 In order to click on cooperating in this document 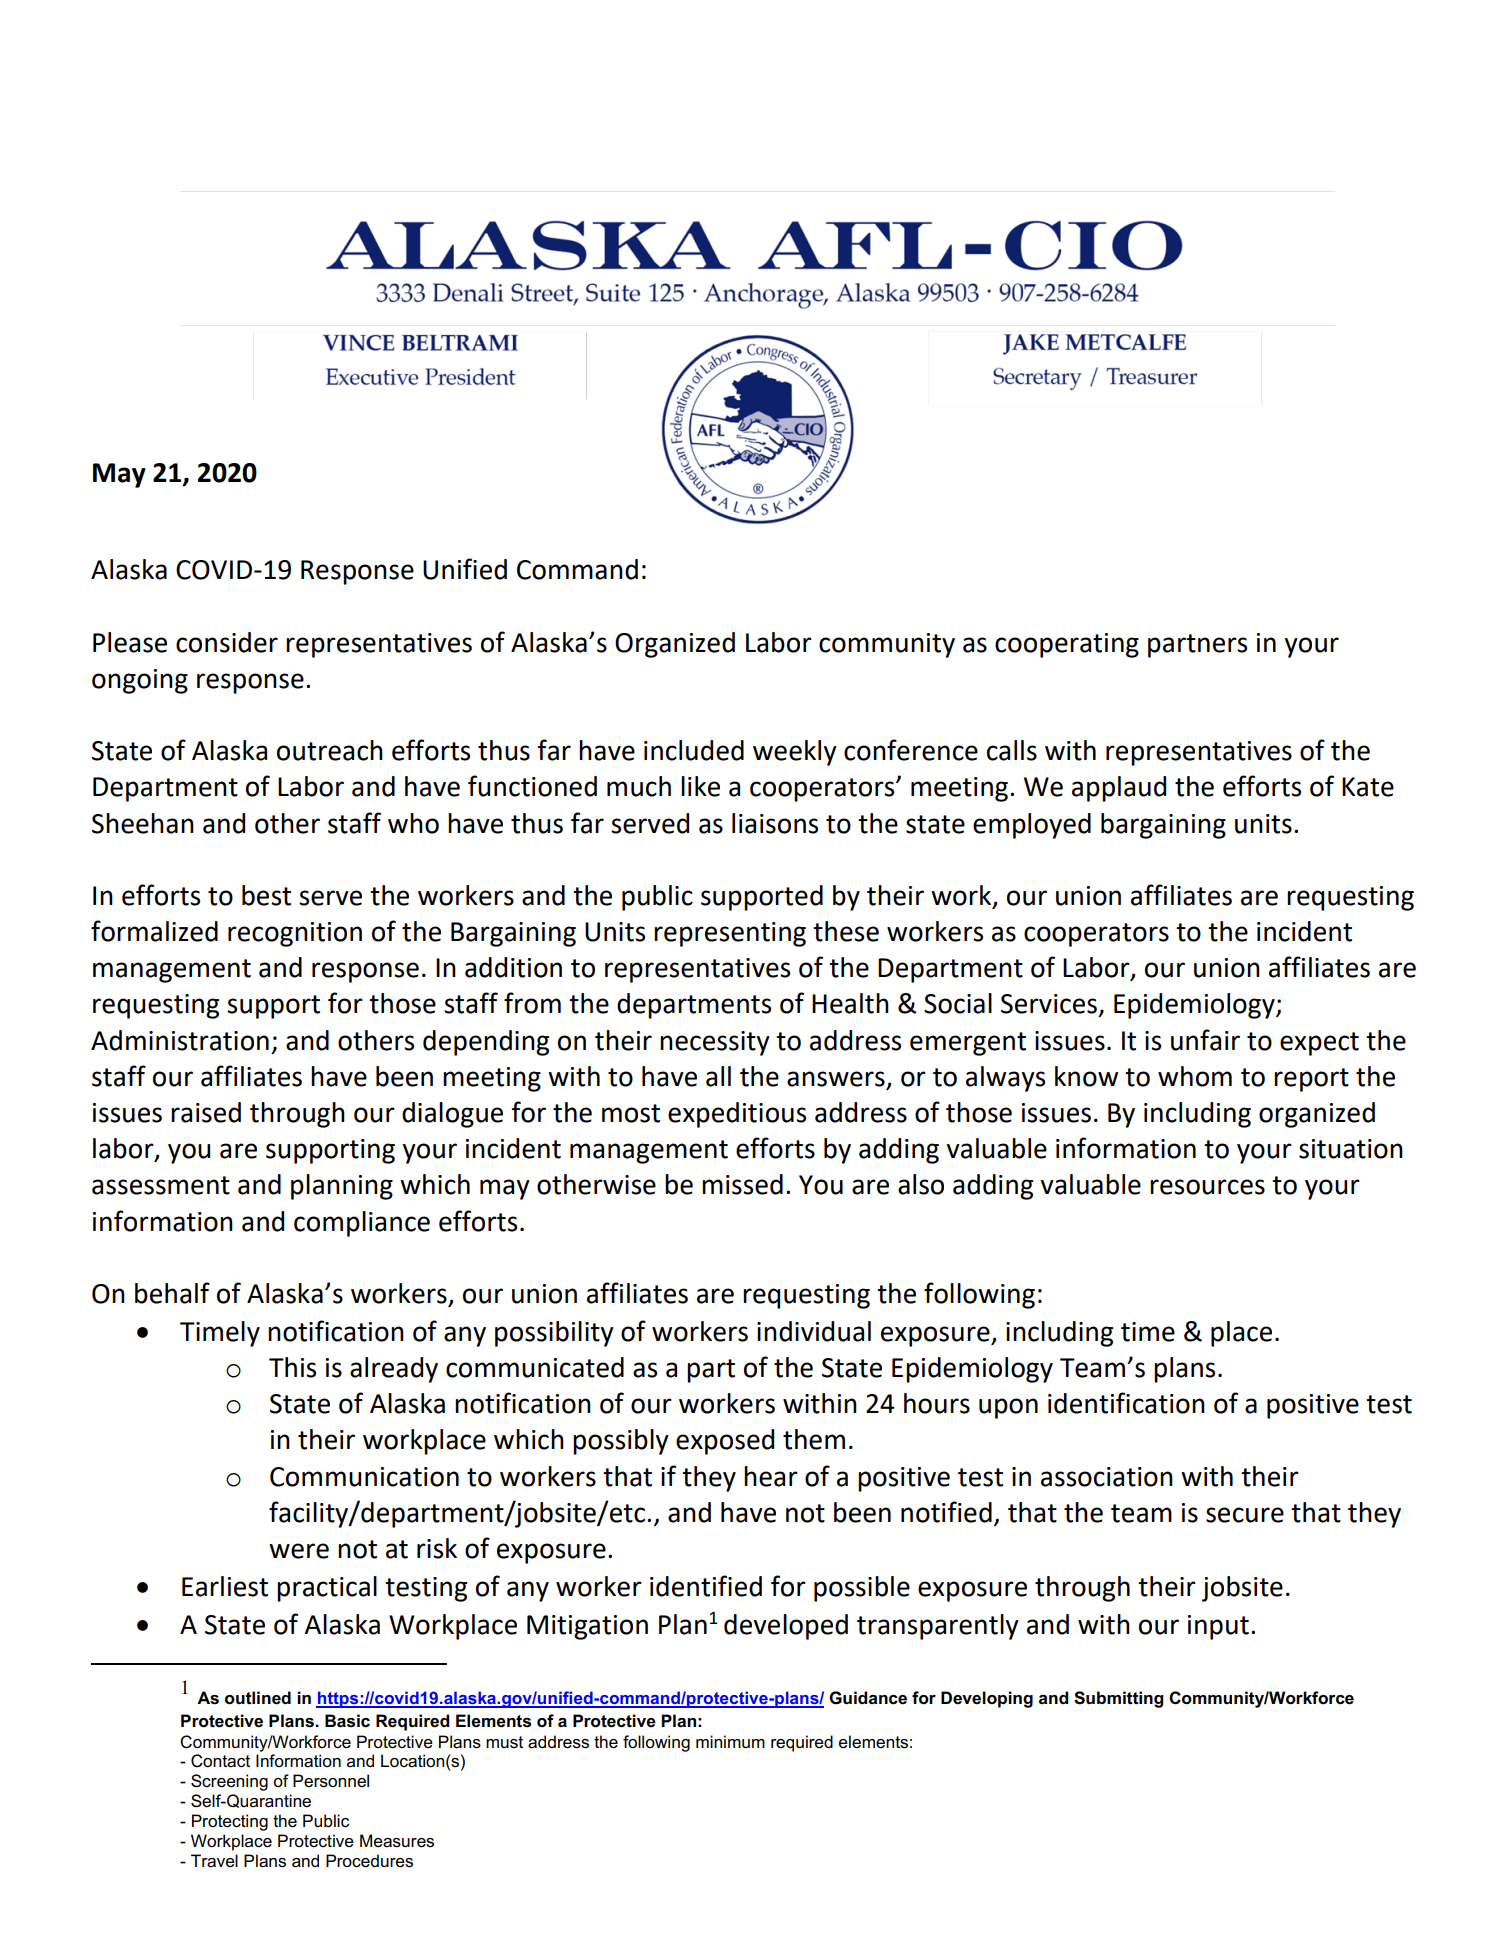, I will do `click(1067, 645)`.
